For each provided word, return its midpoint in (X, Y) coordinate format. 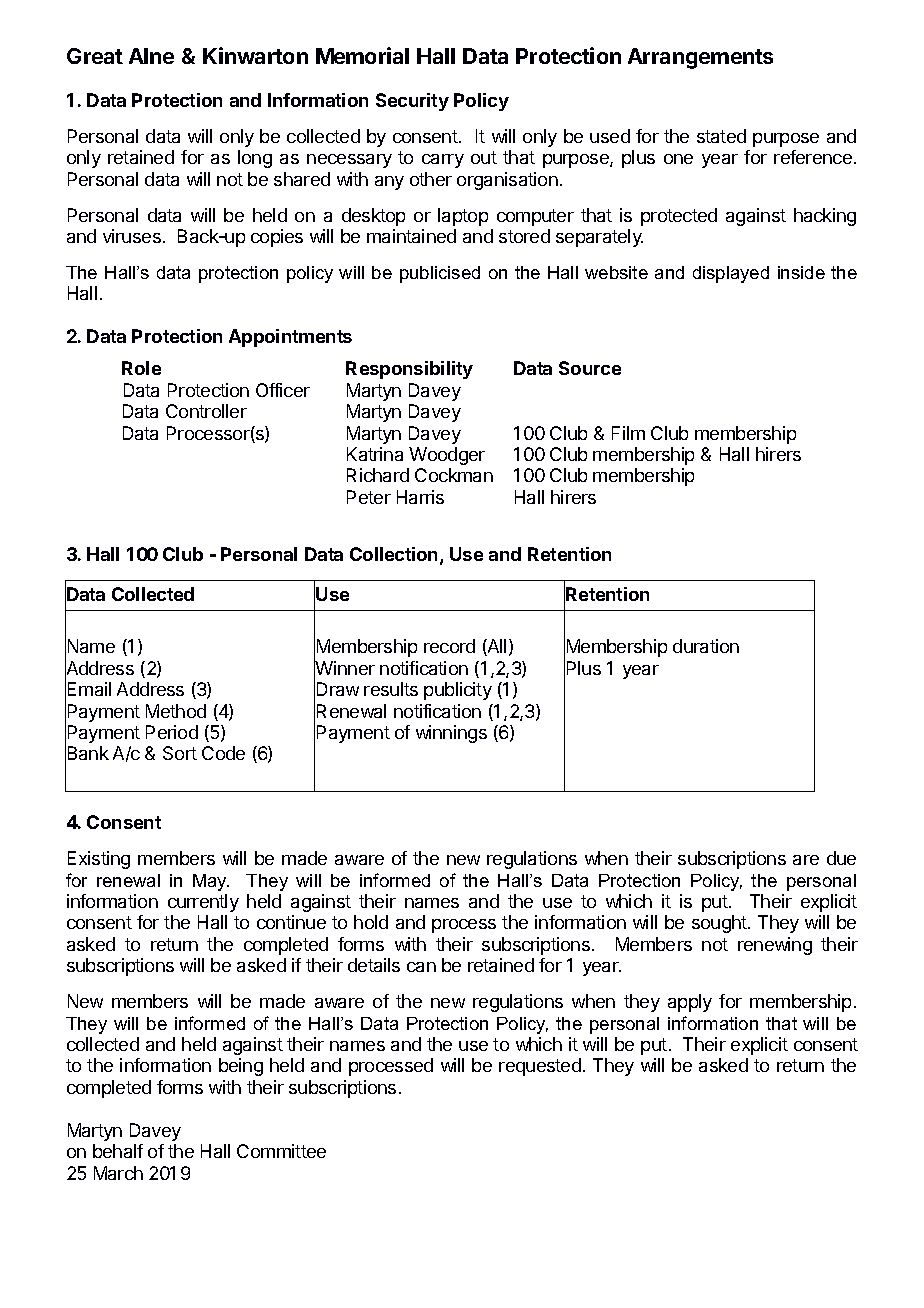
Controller (206, 411)
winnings (451, 734)
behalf (118, 1151)
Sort (180, 753)
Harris (420, 497)
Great (95, 56)
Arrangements (700, 58)
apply (690, 1003)
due (841, 858)
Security (412, 102)
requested (540, 1067)
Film (628, 433)
